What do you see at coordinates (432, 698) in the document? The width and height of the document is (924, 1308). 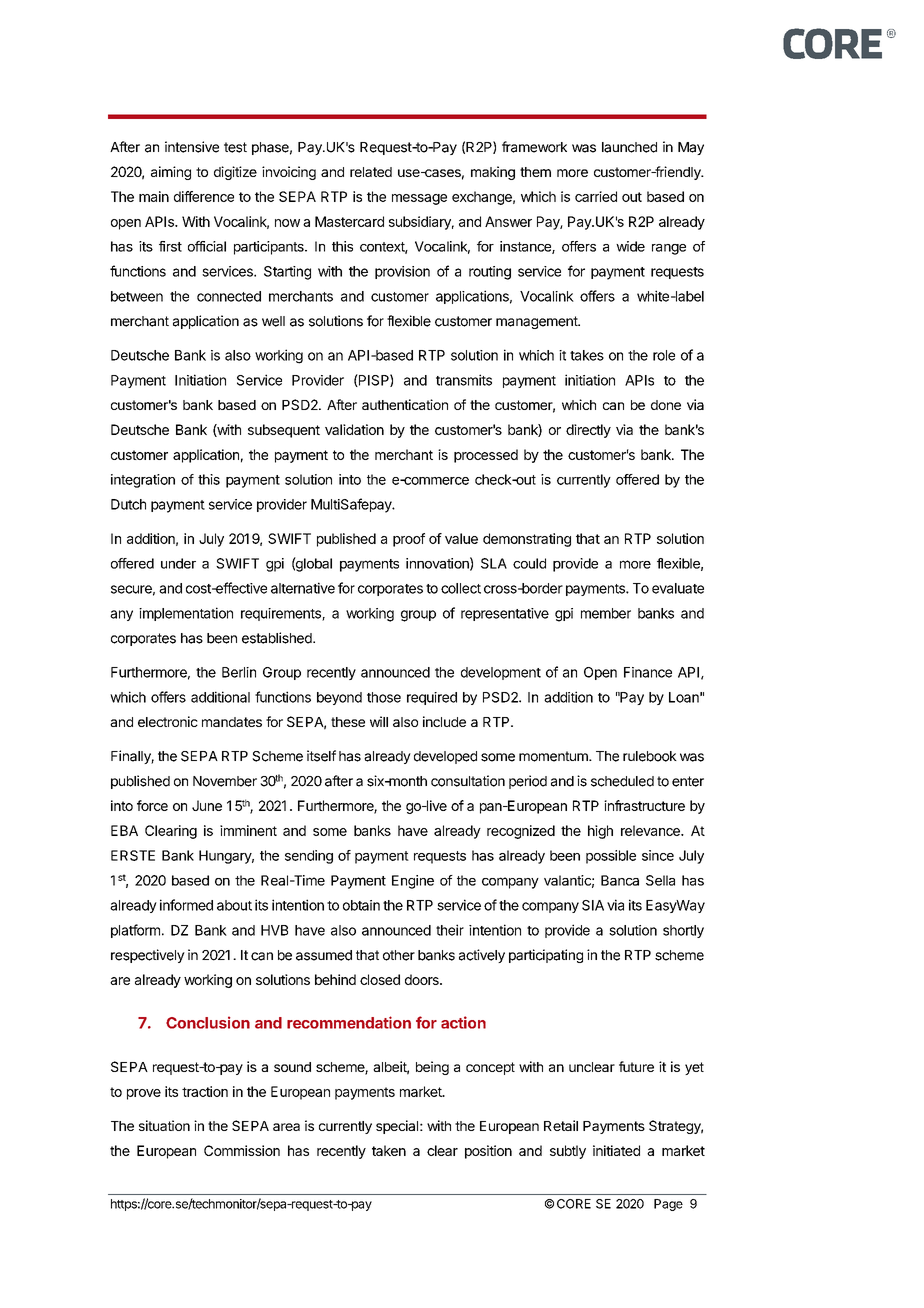 I see `required` at bounding box center [432, 698].
